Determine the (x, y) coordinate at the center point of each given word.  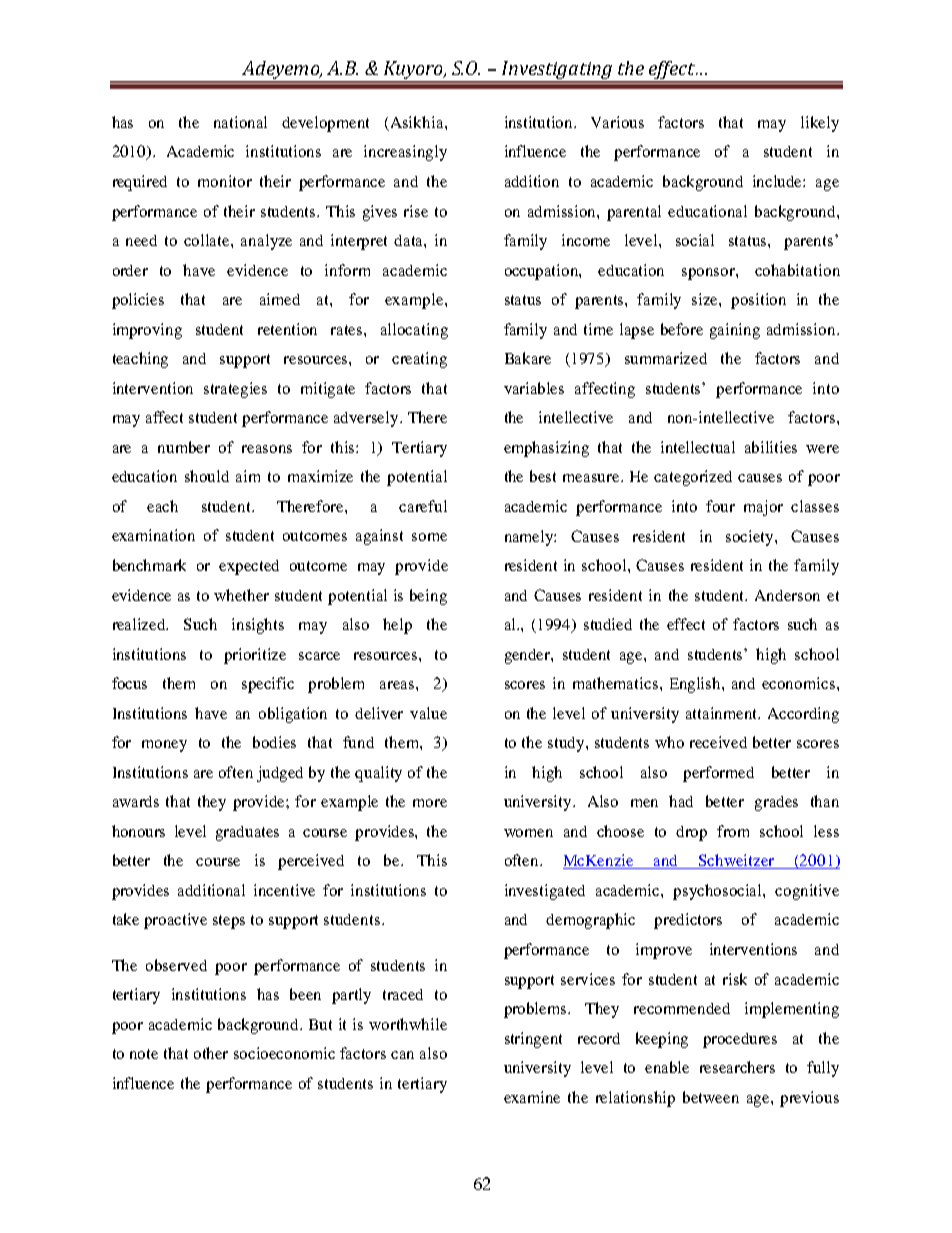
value (428, 713)
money (164, 746)
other (211, 1053)
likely (820, 124)
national (240, 122)
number (184, 447)
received (718, 742)
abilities (771, 447)
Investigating (556, 71)
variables (534, 388)
